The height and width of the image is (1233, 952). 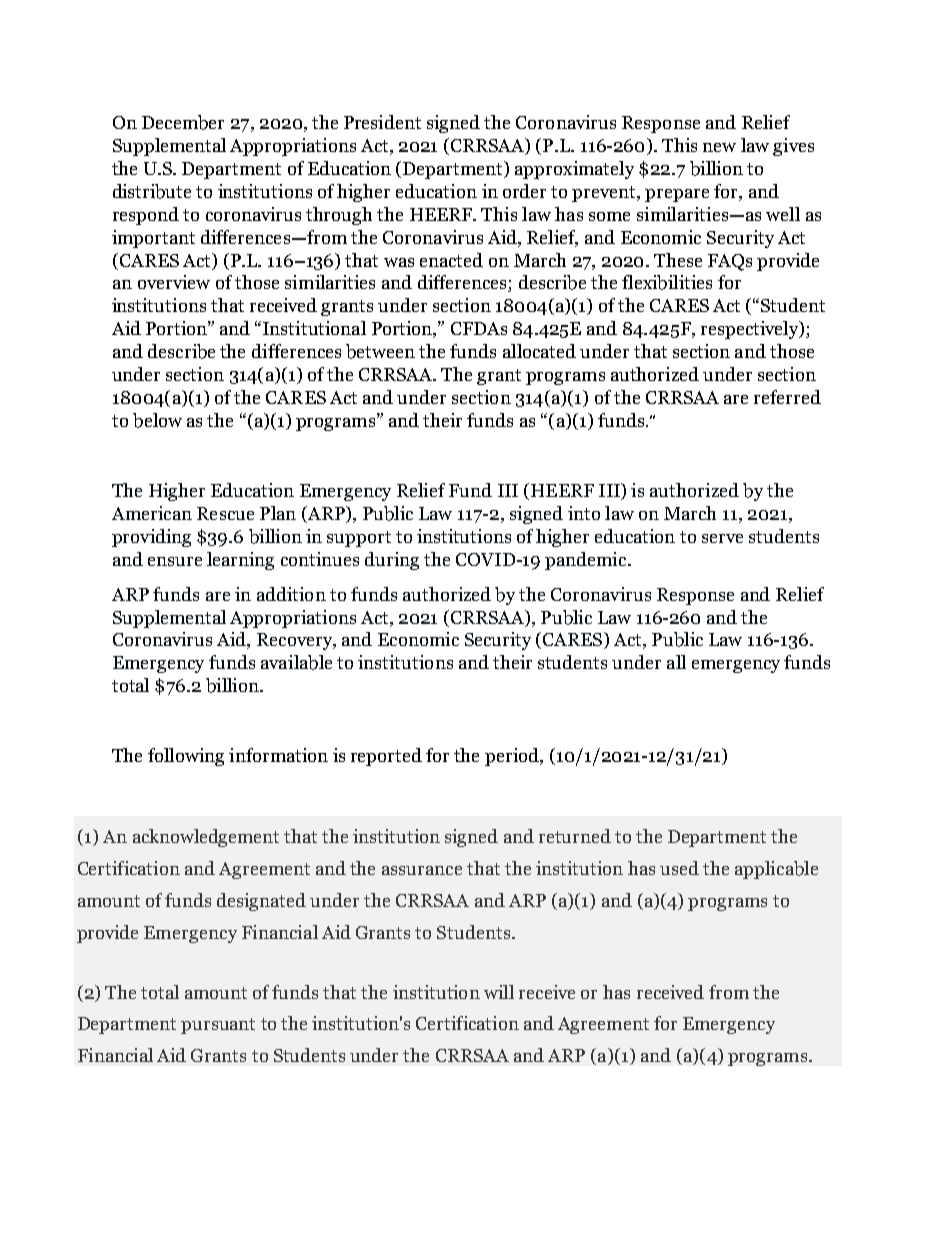 What do you see at coordinates (218, 1026) in the image?
I see `pursuant` at bounding box center [218, 1026].
